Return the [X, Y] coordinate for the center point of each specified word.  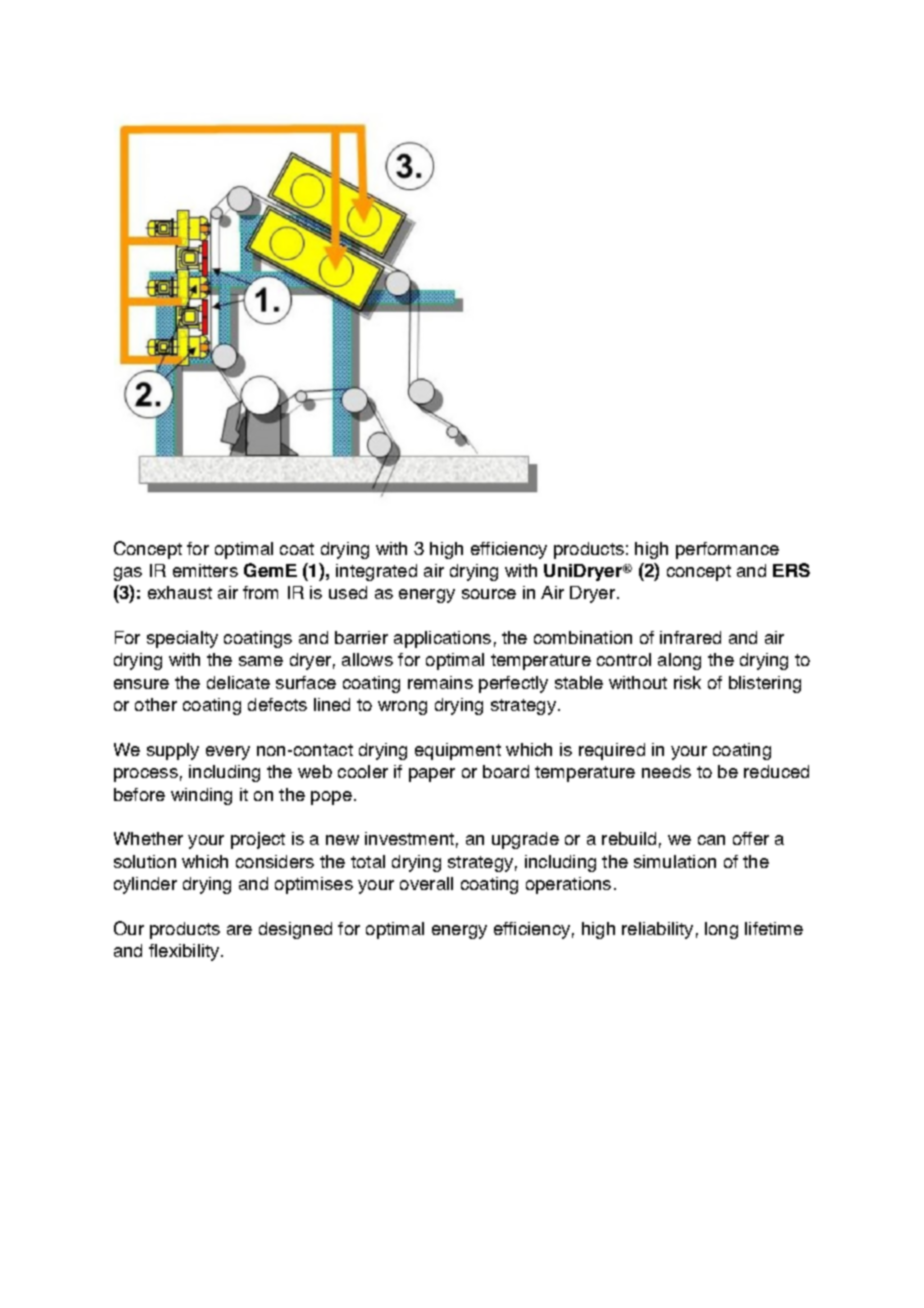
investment [409, 838]
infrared [690, 637]
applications [442, 639]
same [261, 661]
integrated [376, 572]
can [711, 840]
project [258, 840]
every [228, 753]
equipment [458, 751]
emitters [205, 570]
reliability [657, 930]
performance [727, 550]
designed [295, 930]
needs [666, 771]
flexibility [185, 952]
